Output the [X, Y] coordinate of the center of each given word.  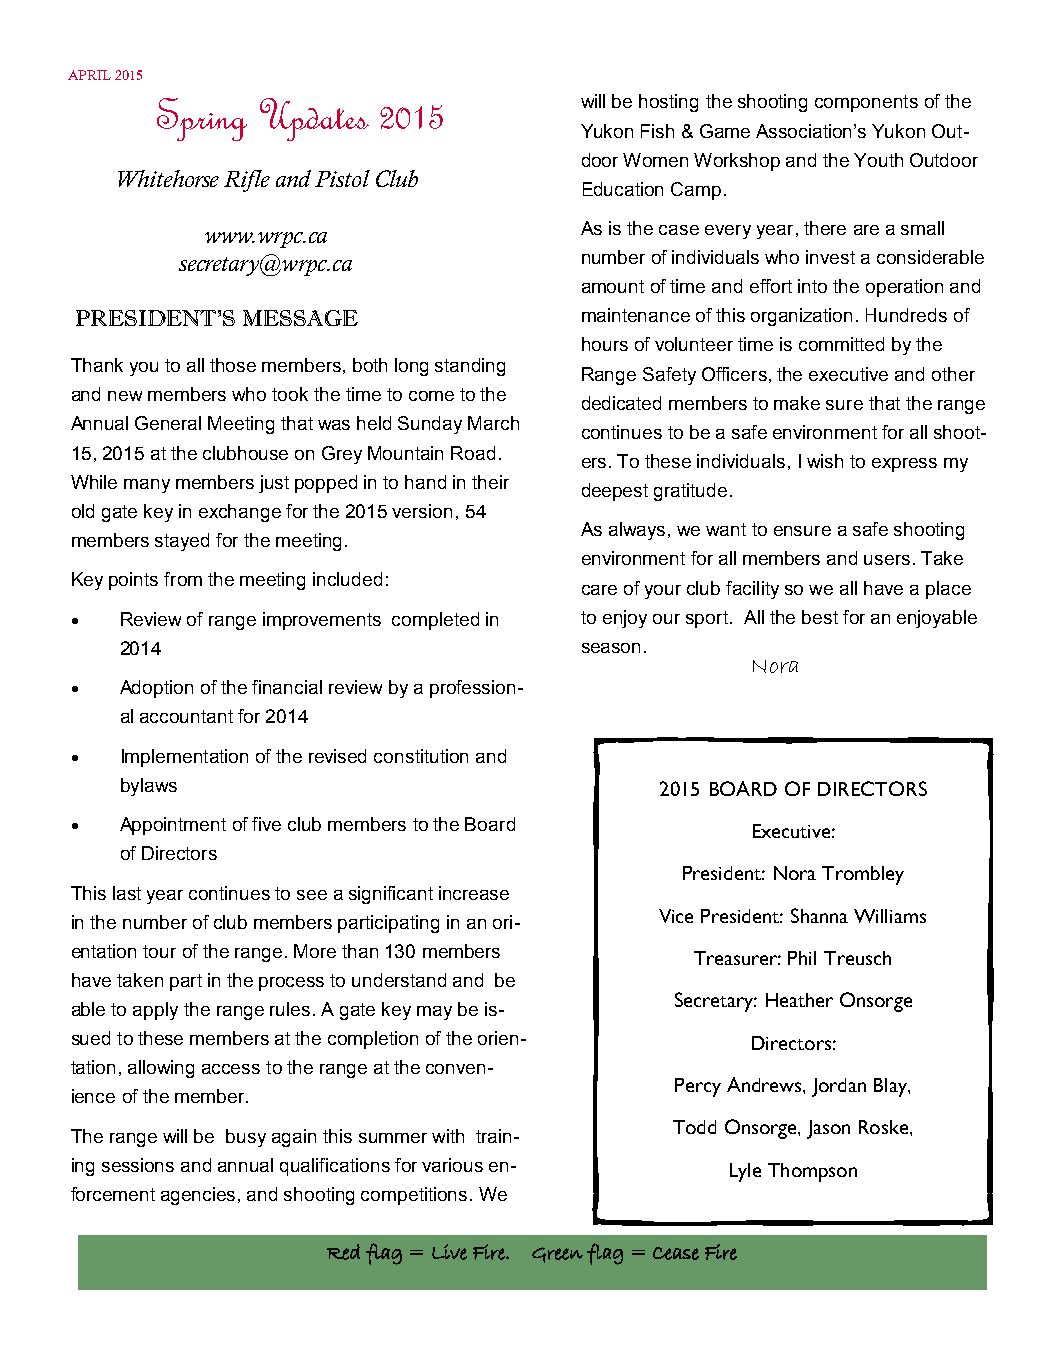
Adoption [156, 689]
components [866, 103]
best [820, 617]
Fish [657, 131]
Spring [202, 119]
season [611, 648]
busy [246, 1138]
